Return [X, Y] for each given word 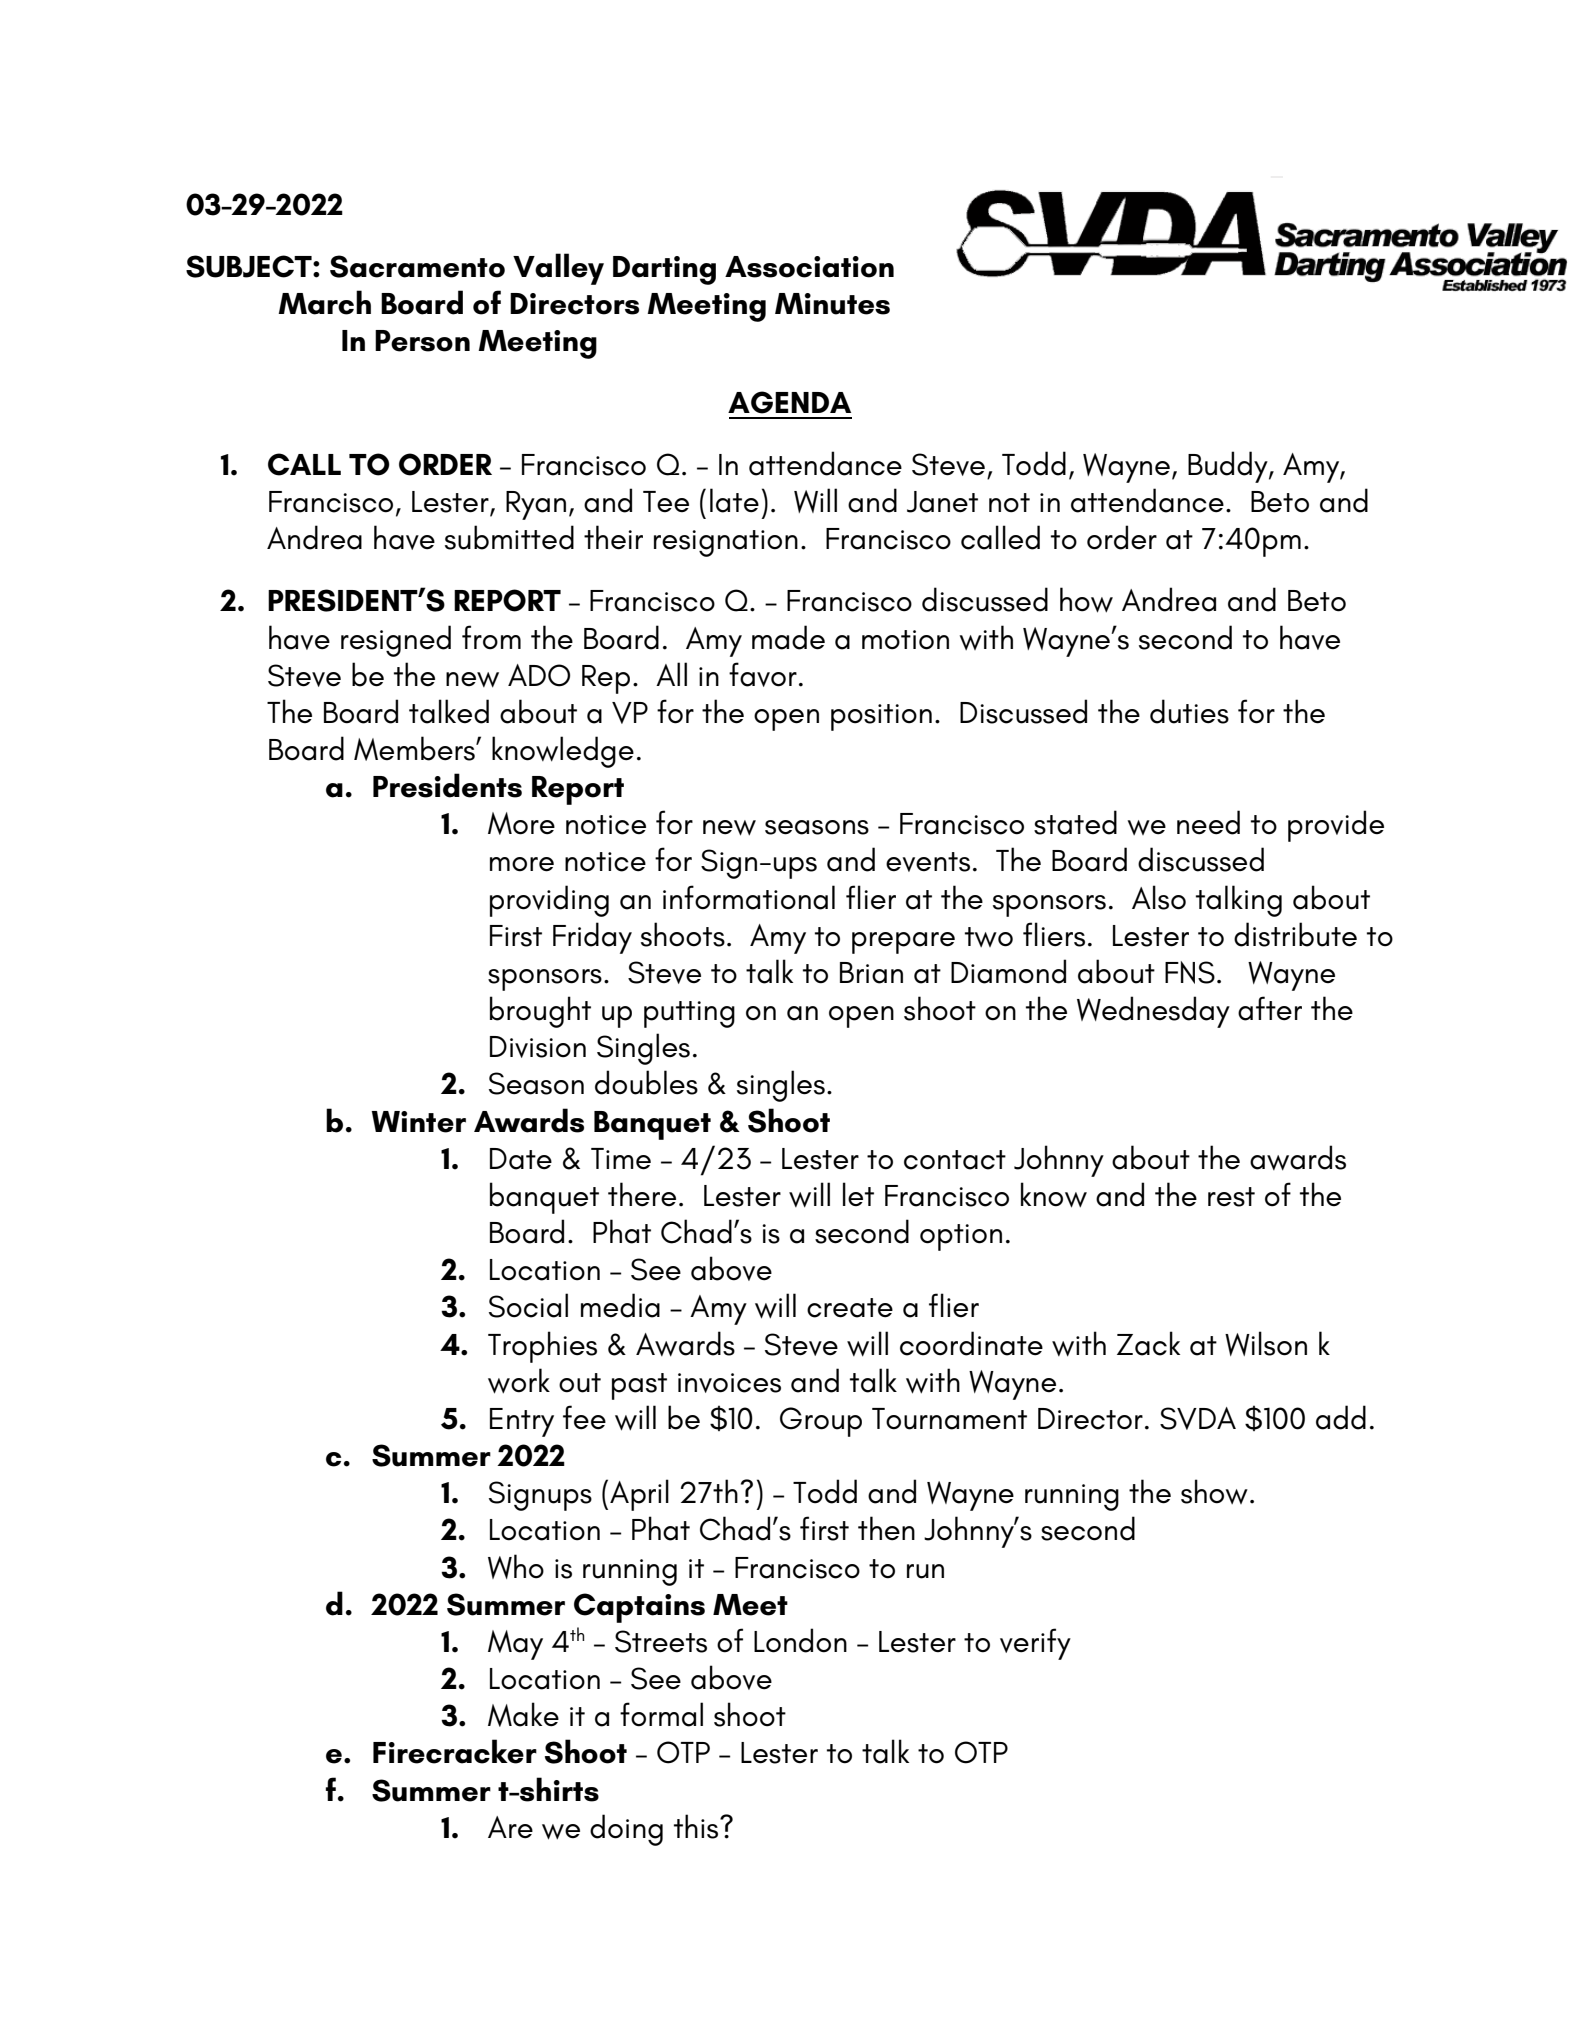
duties [1189, 711]
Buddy [1229, 467]
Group [821, 1422]
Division [538, 1047]
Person [422, 341]
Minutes [832, 304]
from [491, 637]
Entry [522, 1422]
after [1270, 1008]
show [1214, 1491]
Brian [871, 973]
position [881, 717]
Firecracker [455, 1751]
